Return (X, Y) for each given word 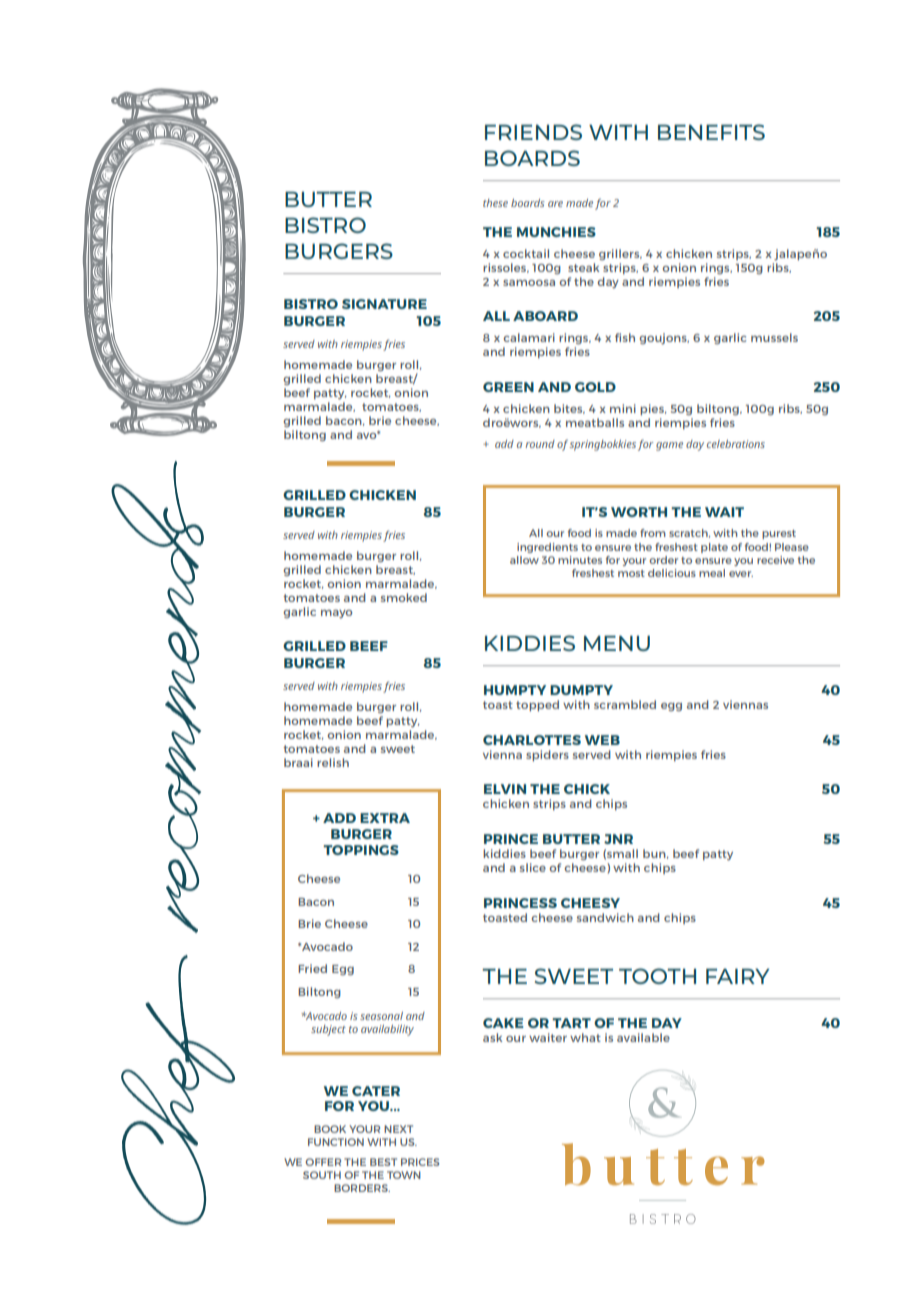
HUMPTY (515, 690)
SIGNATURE (384, 304)
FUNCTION (336, 1142)
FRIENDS (533, 132)
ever (741, 574)
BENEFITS (711, 132)
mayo (336, 614)
